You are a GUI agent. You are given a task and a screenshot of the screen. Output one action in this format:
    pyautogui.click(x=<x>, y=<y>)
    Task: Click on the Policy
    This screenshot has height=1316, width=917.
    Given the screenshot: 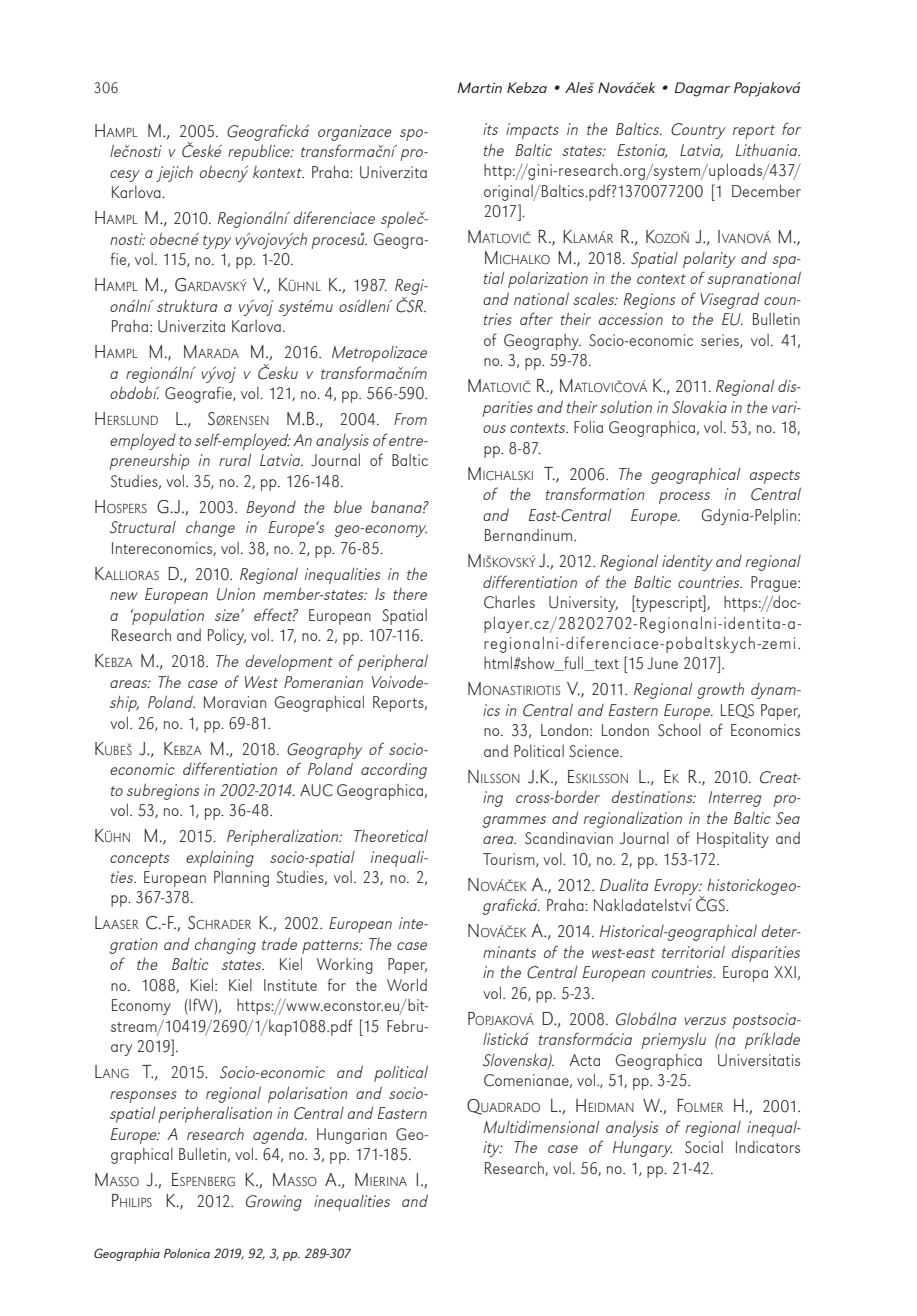 What is the action you would take?
    pyautogui.click(x=227, y=637)
